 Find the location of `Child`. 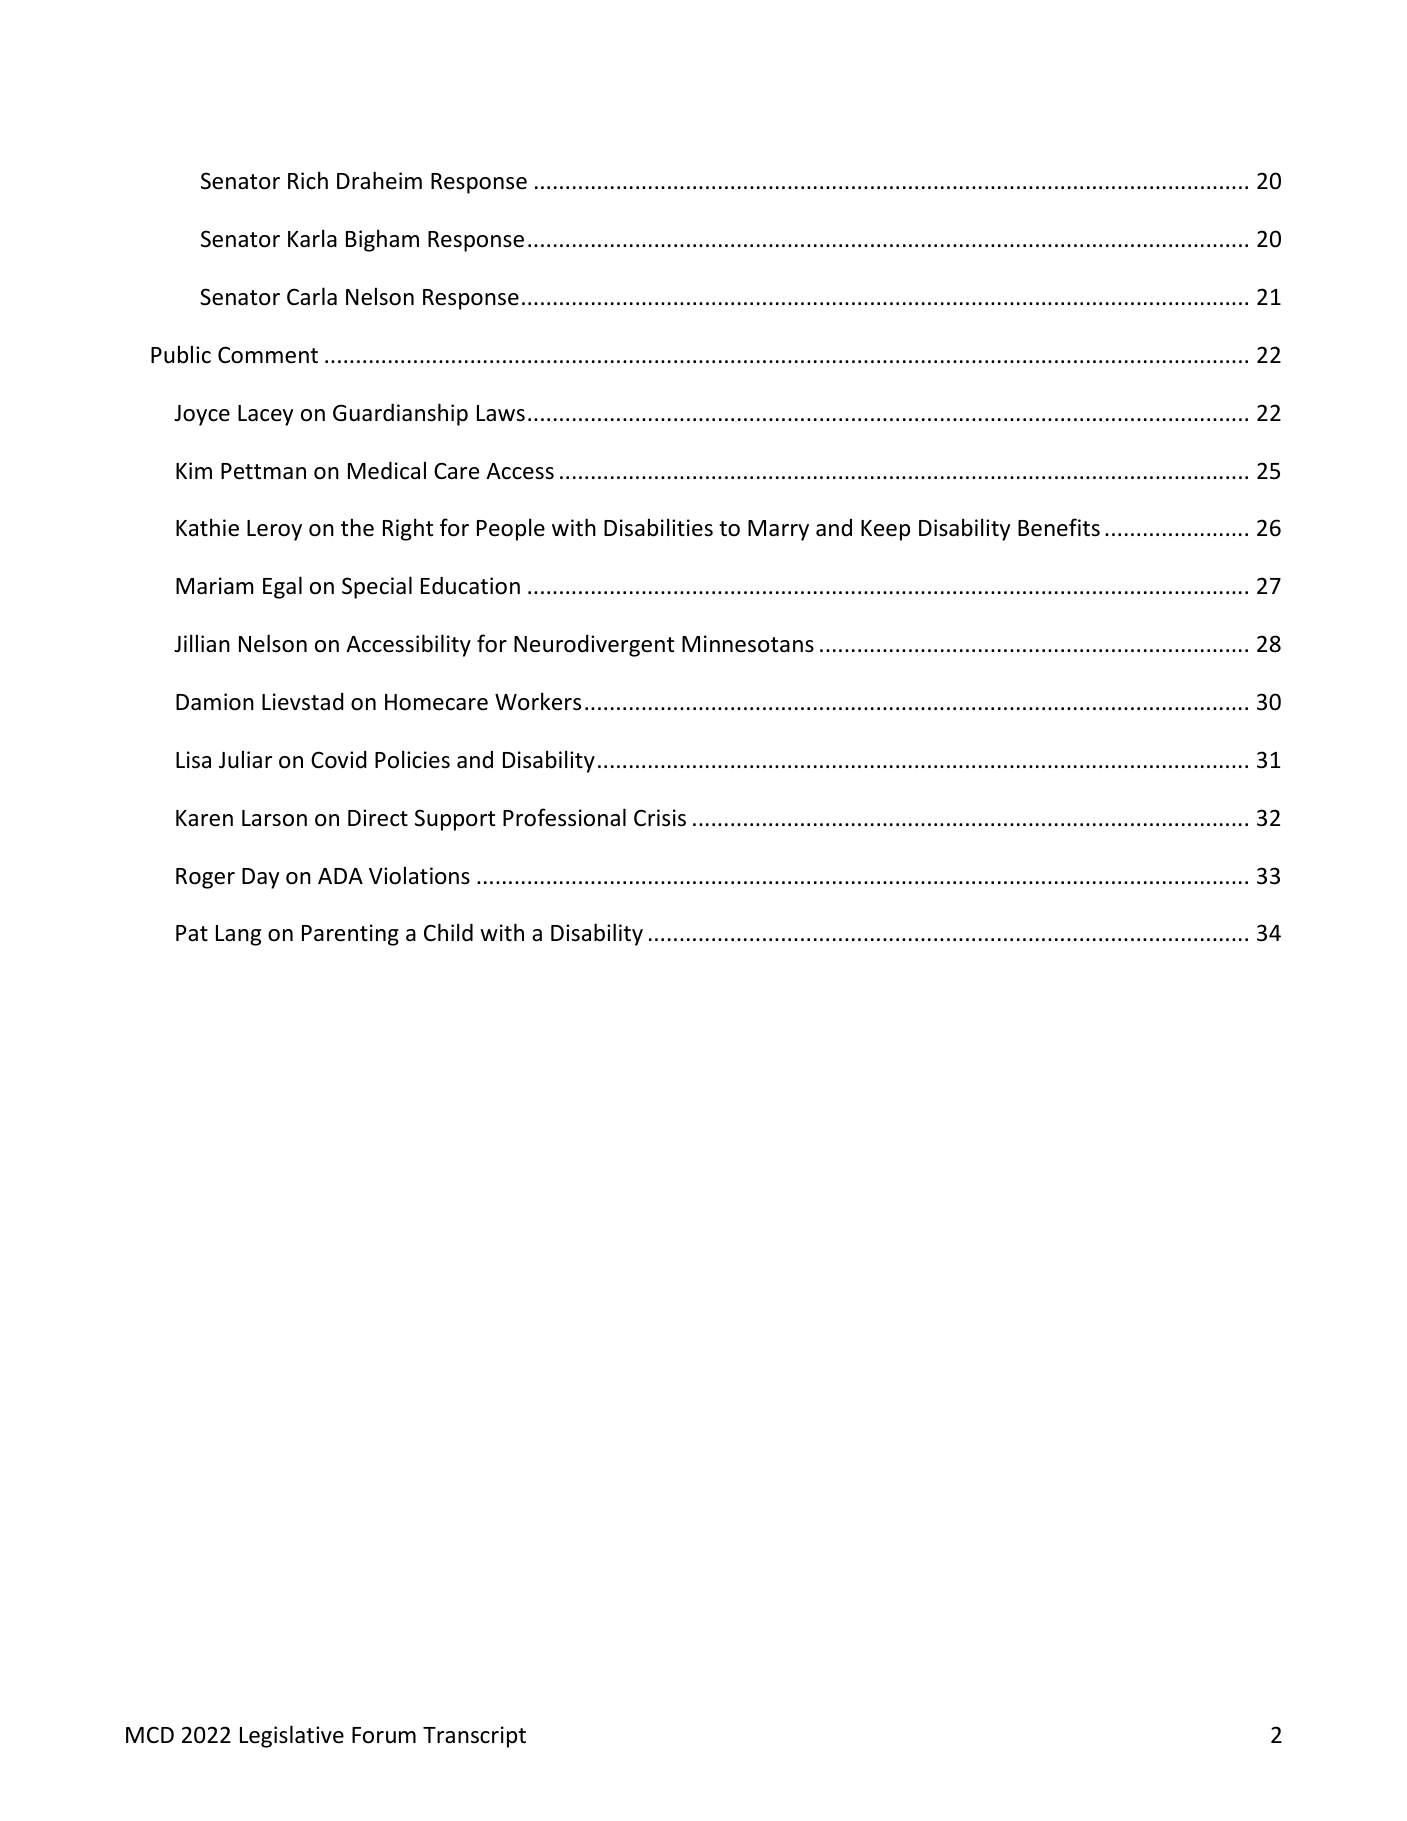

Child is located at coordinates (448, 932).
